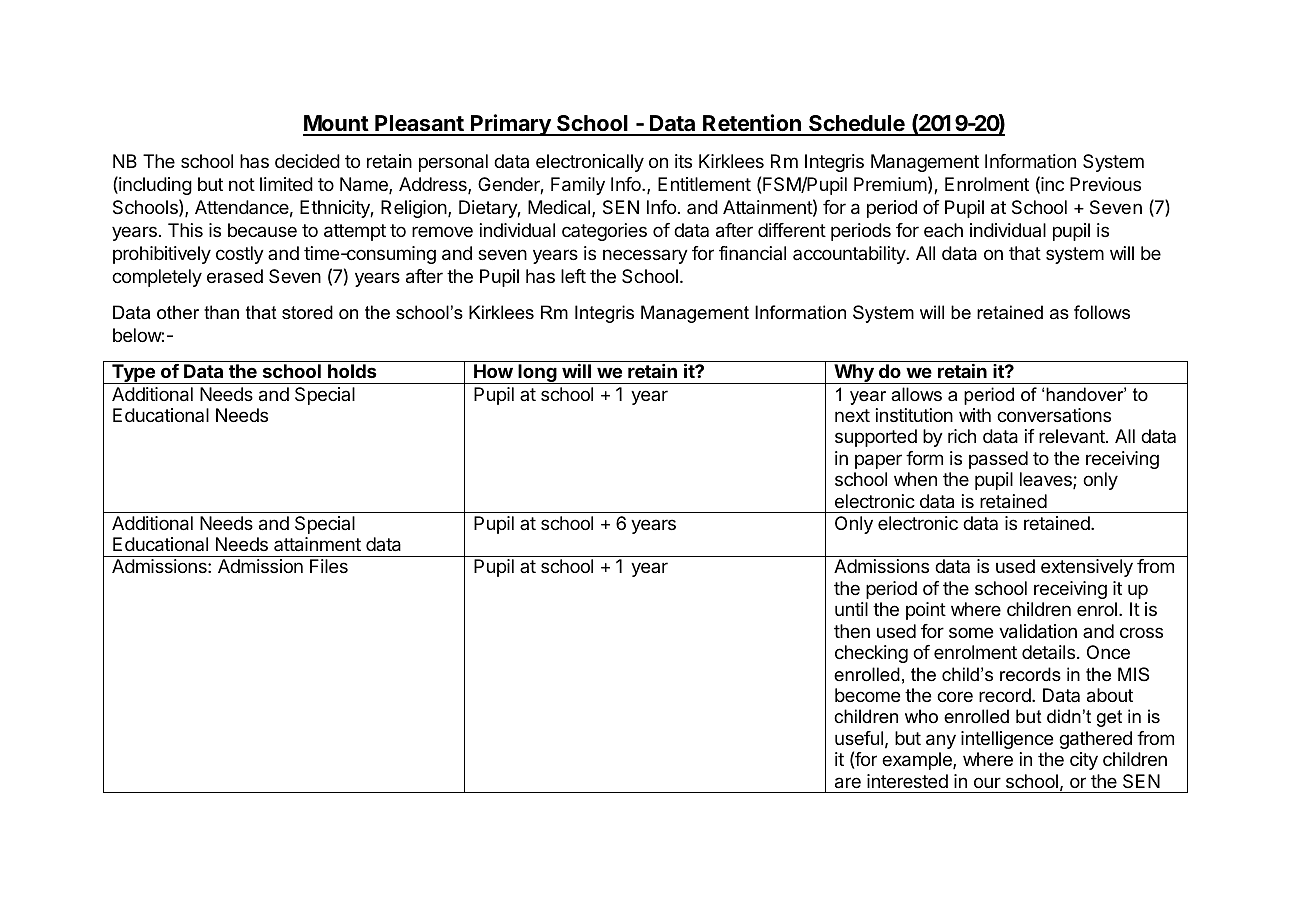 The width and height of the screenshot is (1308, 924). I want to click on Previous, so click(1105, 184).
